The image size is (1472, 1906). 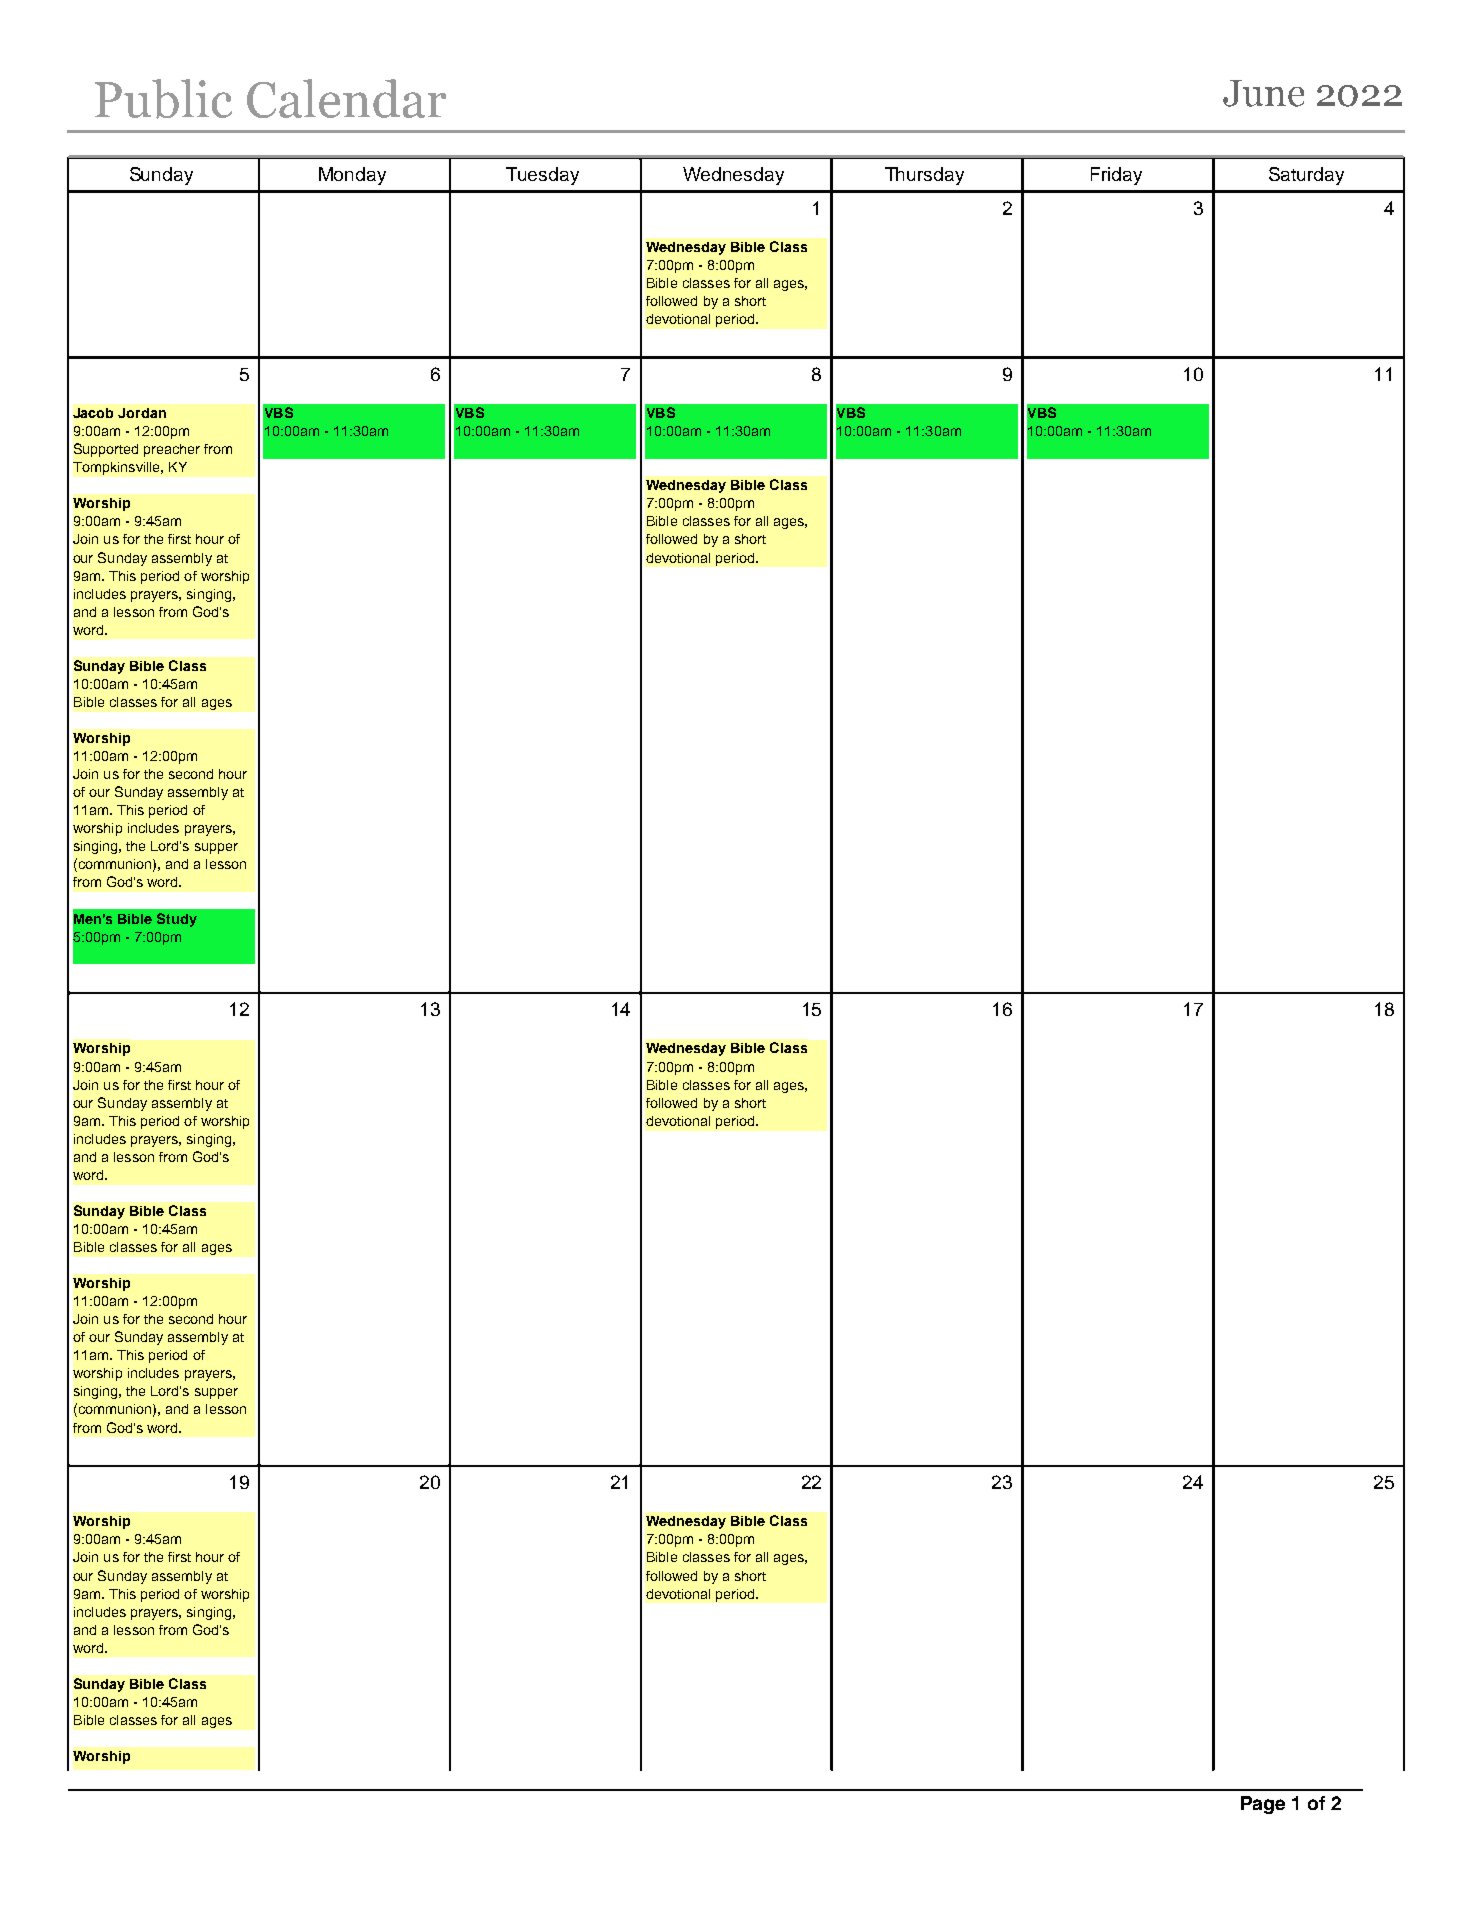 What do you see at coordinates (172, 450) in the screenshot?
I see `preacher` at bounding box center [172, 450].
